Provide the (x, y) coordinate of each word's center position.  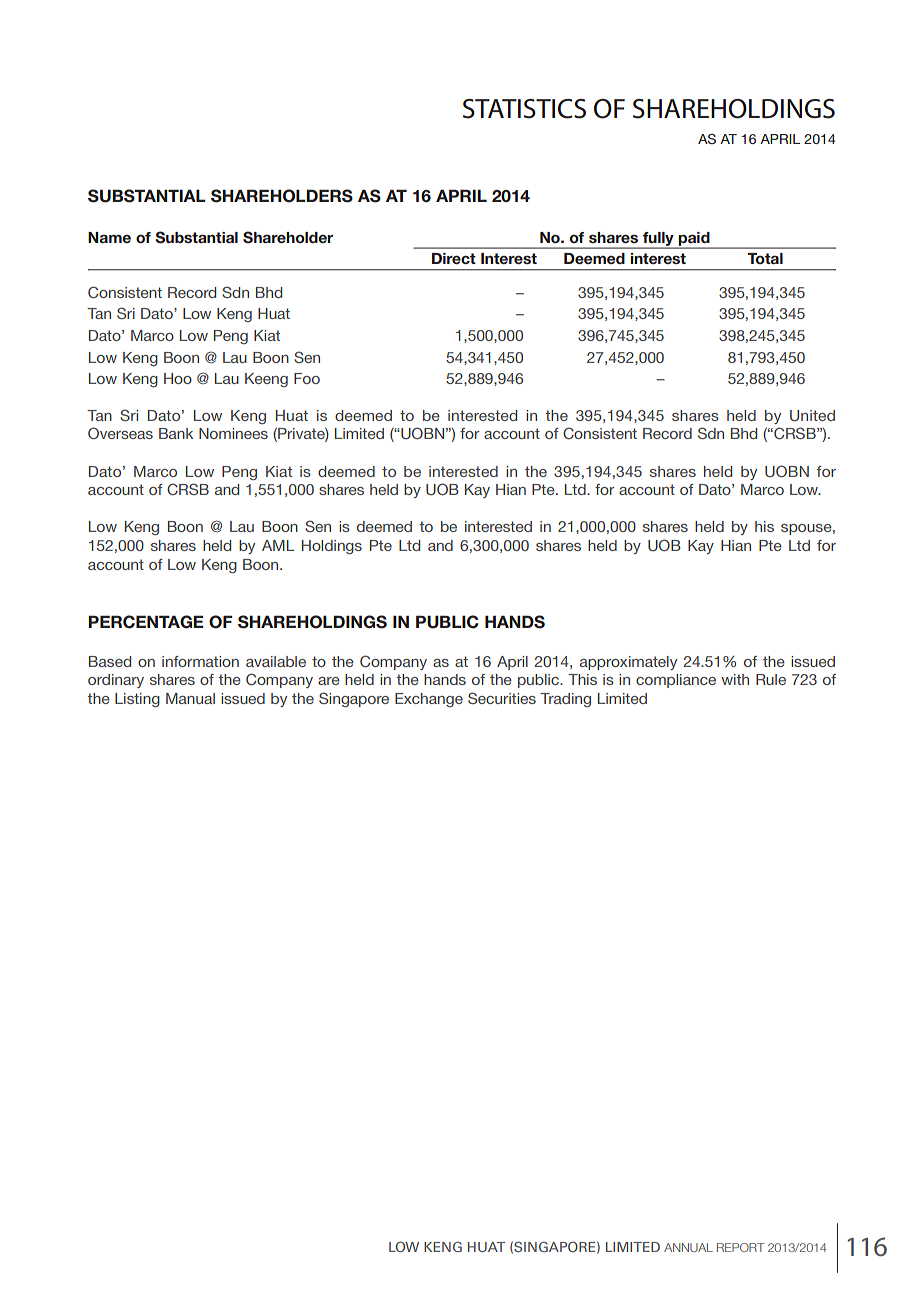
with (735, 679)
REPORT (740, 1247)
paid (694, 240)
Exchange (429, 700)
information (200, 661)
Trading (565, 700)
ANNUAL (688, 1247)
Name (109, 237)
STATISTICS (524, 109)
